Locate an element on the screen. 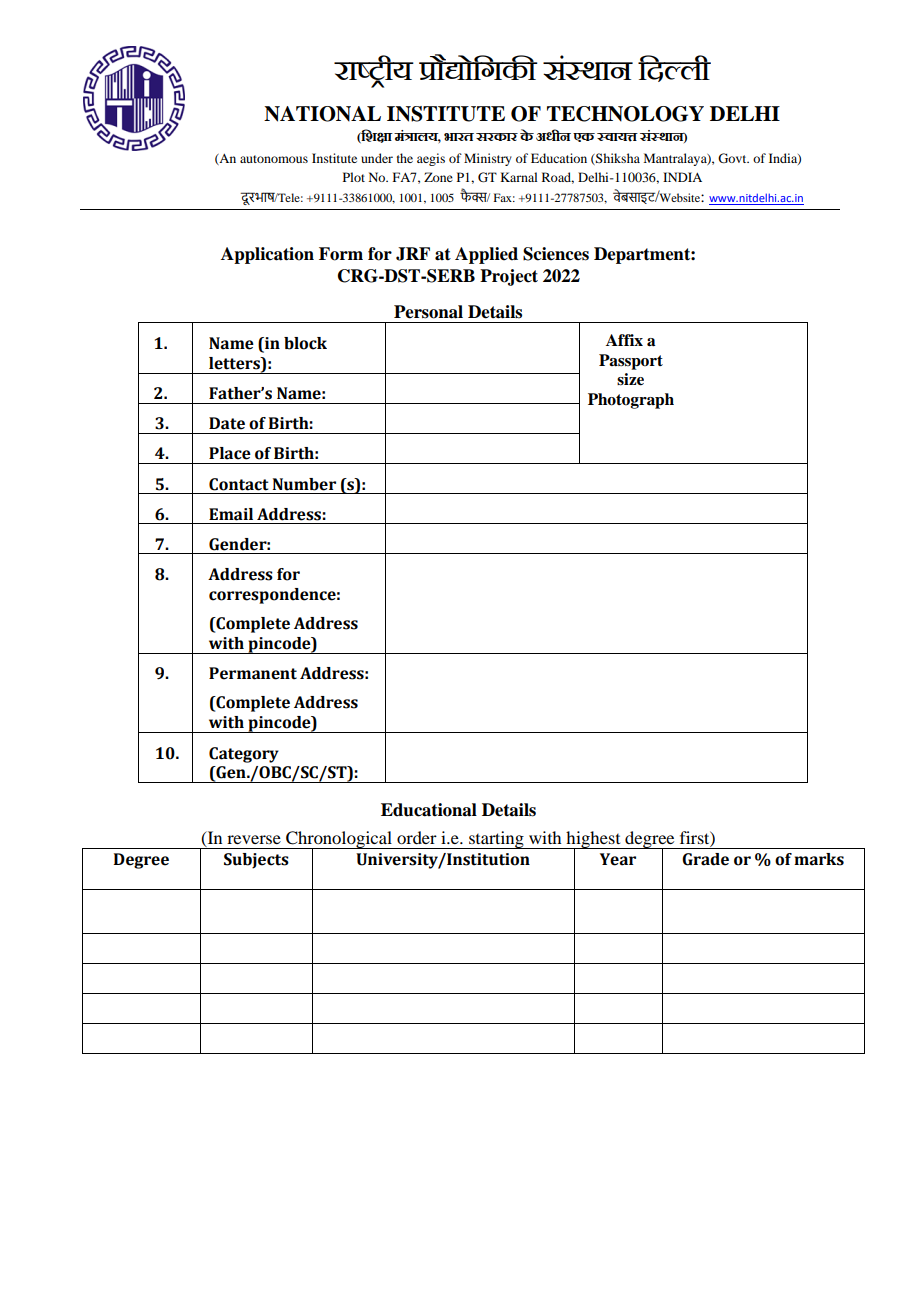  starting is located at coordinates (496, 840).
